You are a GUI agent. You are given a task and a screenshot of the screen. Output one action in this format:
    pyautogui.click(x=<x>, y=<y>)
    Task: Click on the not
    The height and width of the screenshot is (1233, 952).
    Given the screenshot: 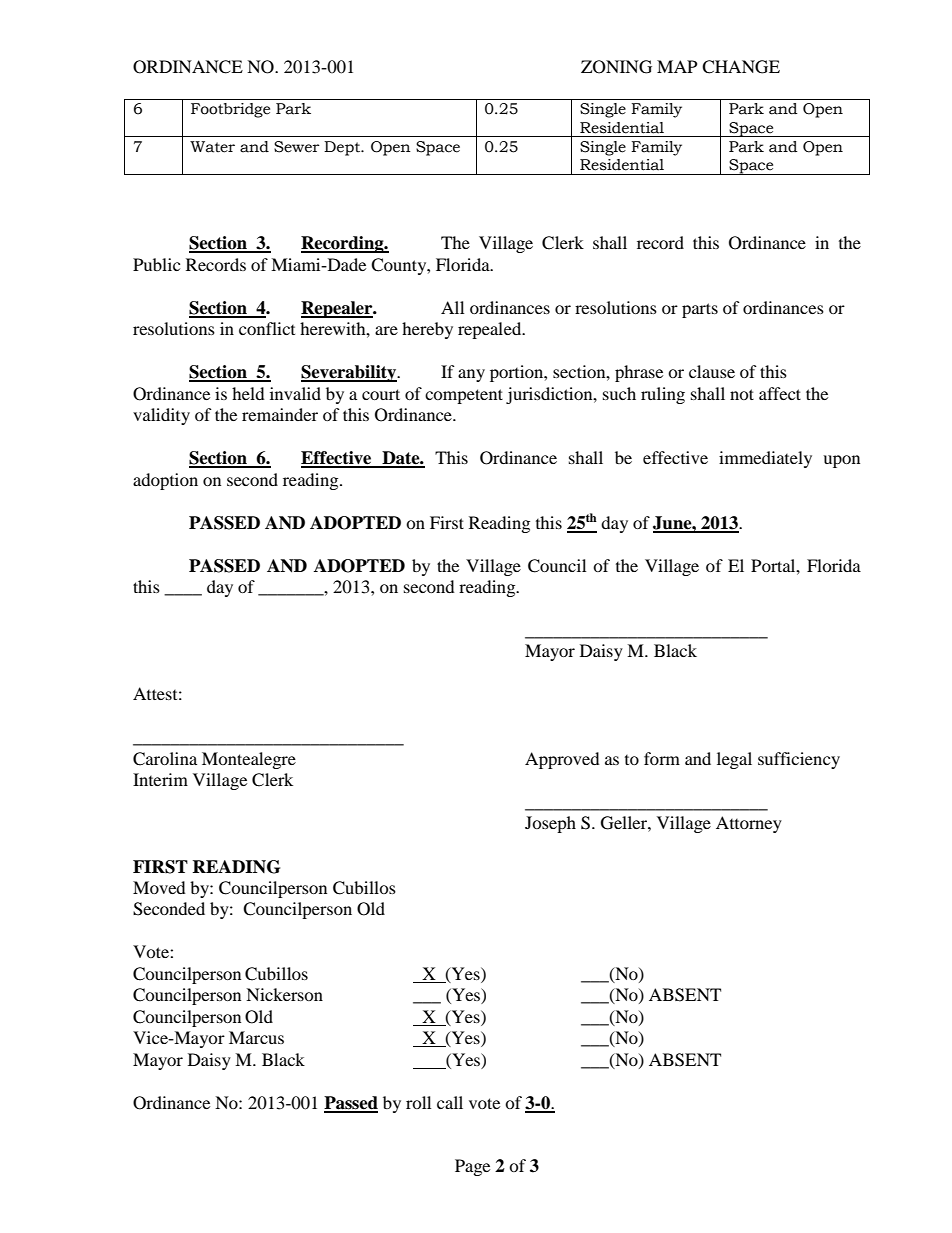 What is the action you would take?
    pyautogui.click(x=742, y=394)
